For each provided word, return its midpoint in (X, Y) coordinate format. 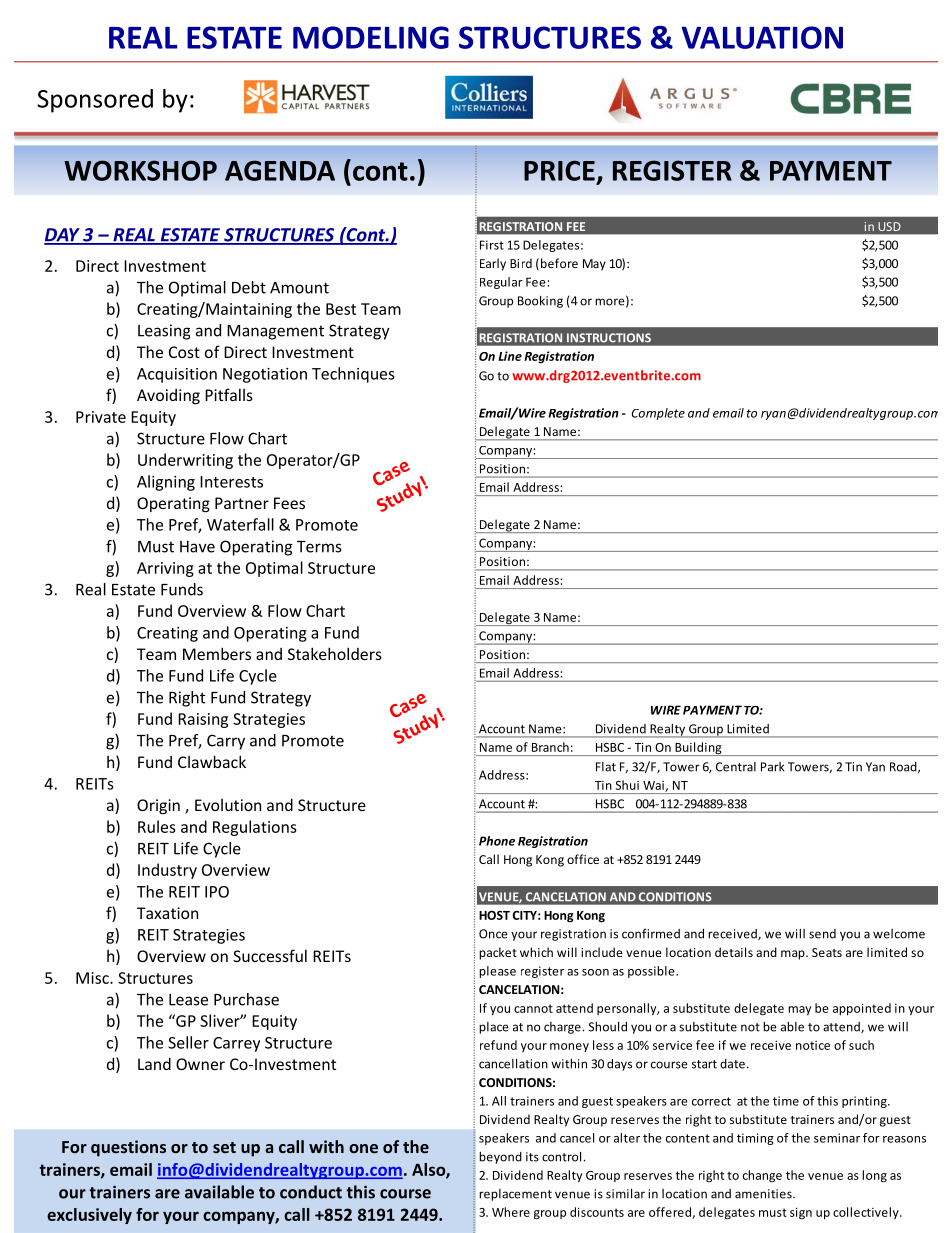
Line (510, 356)
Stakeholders (335, 653)
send (822, 934)
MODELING (371, 37)
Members (217, 653)
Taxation (167, 913)
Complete (658, 414)
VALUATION (762, 37)
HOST (494, 915)
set (224, 1147)
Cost (184, 352)
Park (773, 767)
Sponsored (95, 101)
